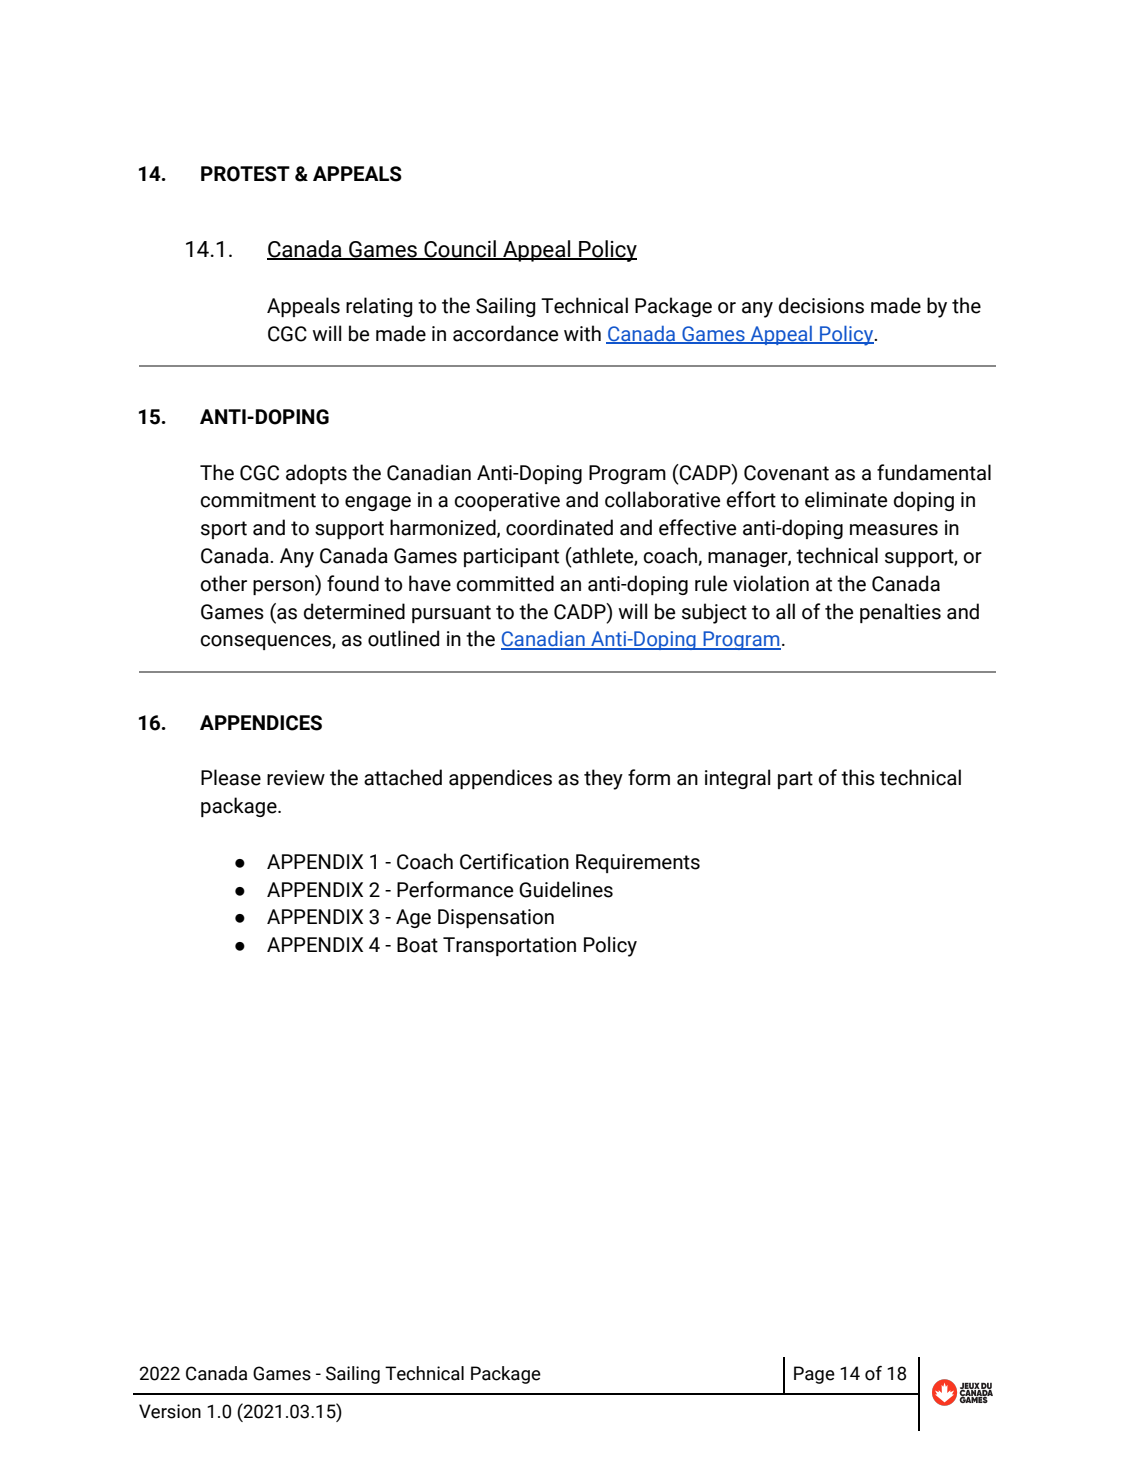 Image resolution: width=1135 pixels, height=1468 pixels. Describe the element at coordinates (460, 250) in the image. I see `Council` at that location.
